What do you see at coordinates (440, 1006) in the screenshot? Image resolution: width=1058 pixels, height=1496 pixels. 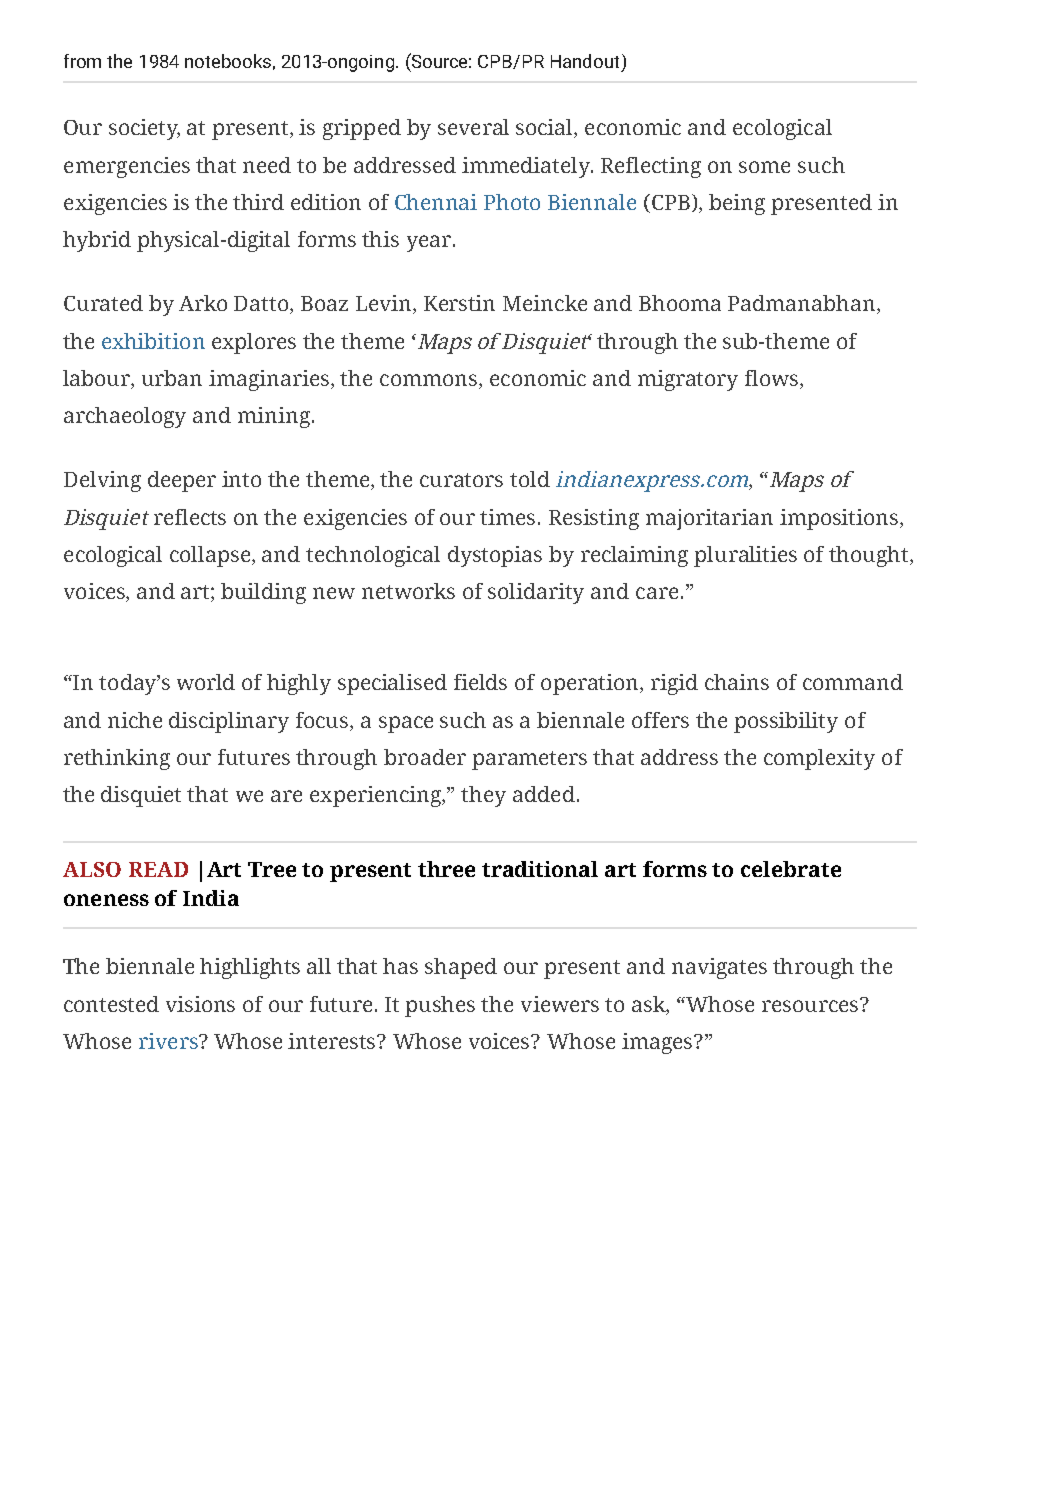 I see `pushes` at bounding box center [440, 1006].
